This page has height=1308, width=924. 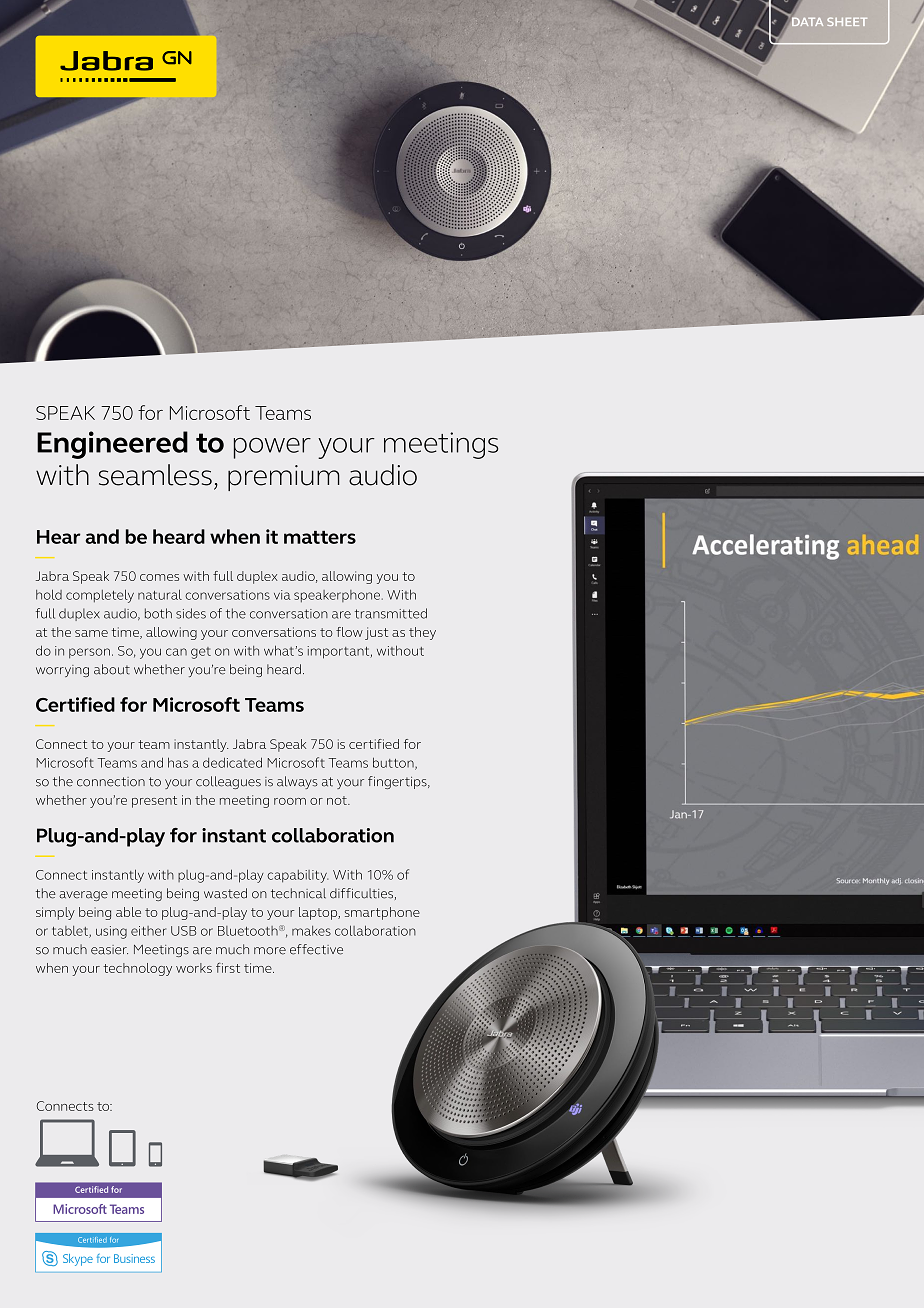 What do you see at coordinates (155, 475) in the page?
I see `seamless` at bounding box center [155, 475].
